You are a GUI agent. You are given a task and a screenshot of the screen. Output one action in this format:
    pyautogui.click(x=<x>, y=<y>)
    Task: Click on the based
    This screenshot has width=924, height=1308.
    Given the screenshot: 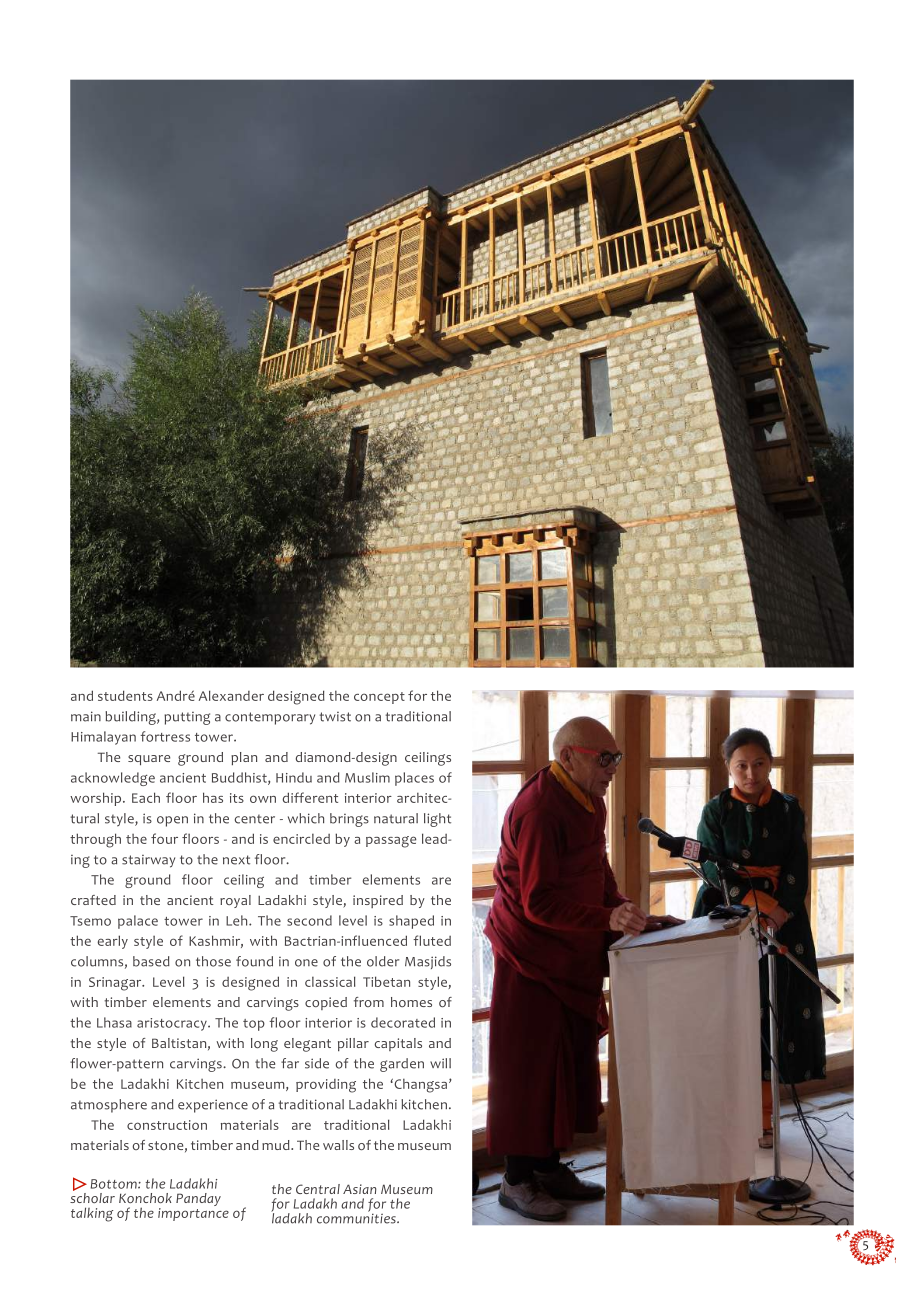 What is the action you would take?
    pyautogui.click(x=151, y=961)
